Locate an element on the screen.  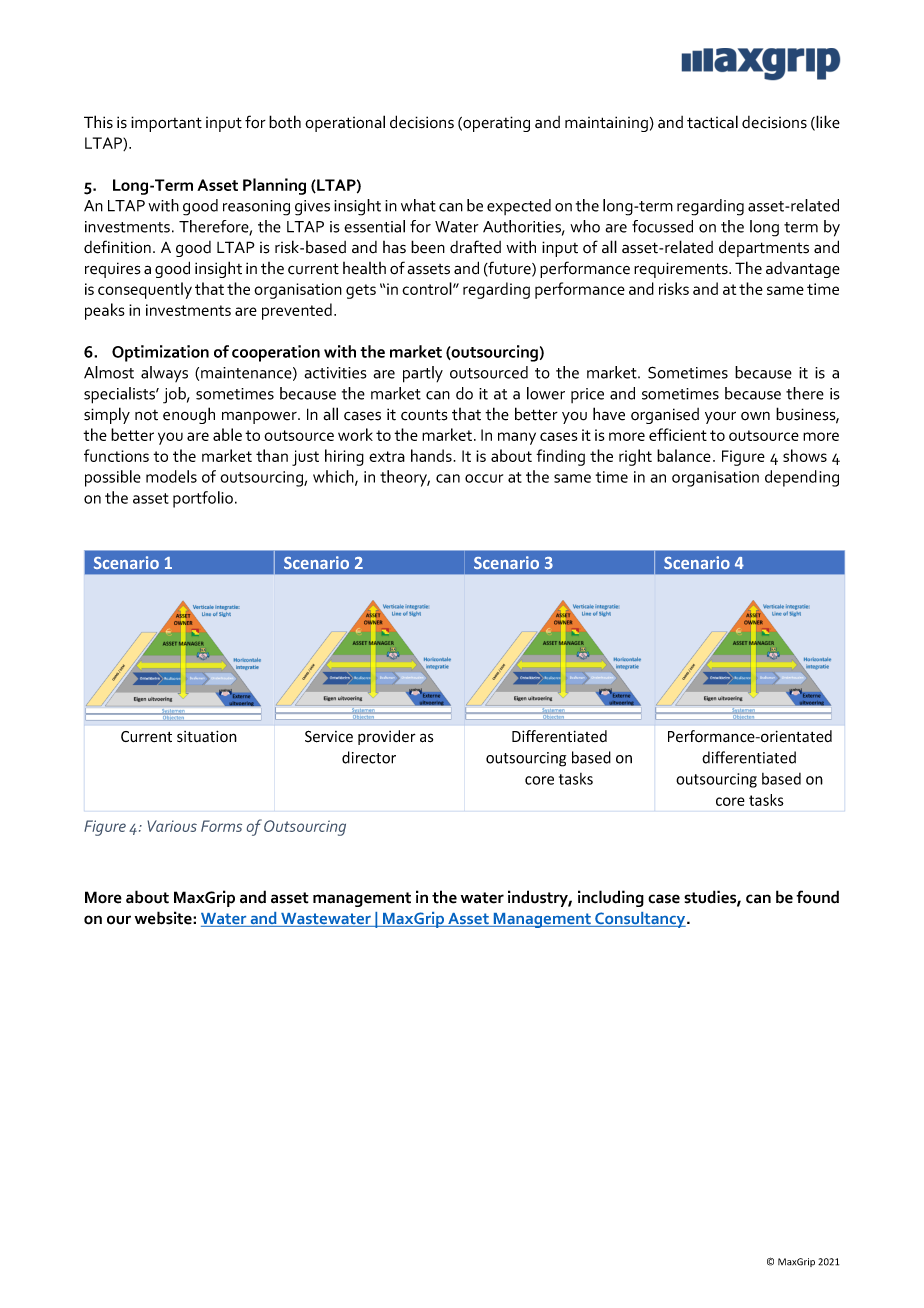
including is located at coordinates (611, 898).
